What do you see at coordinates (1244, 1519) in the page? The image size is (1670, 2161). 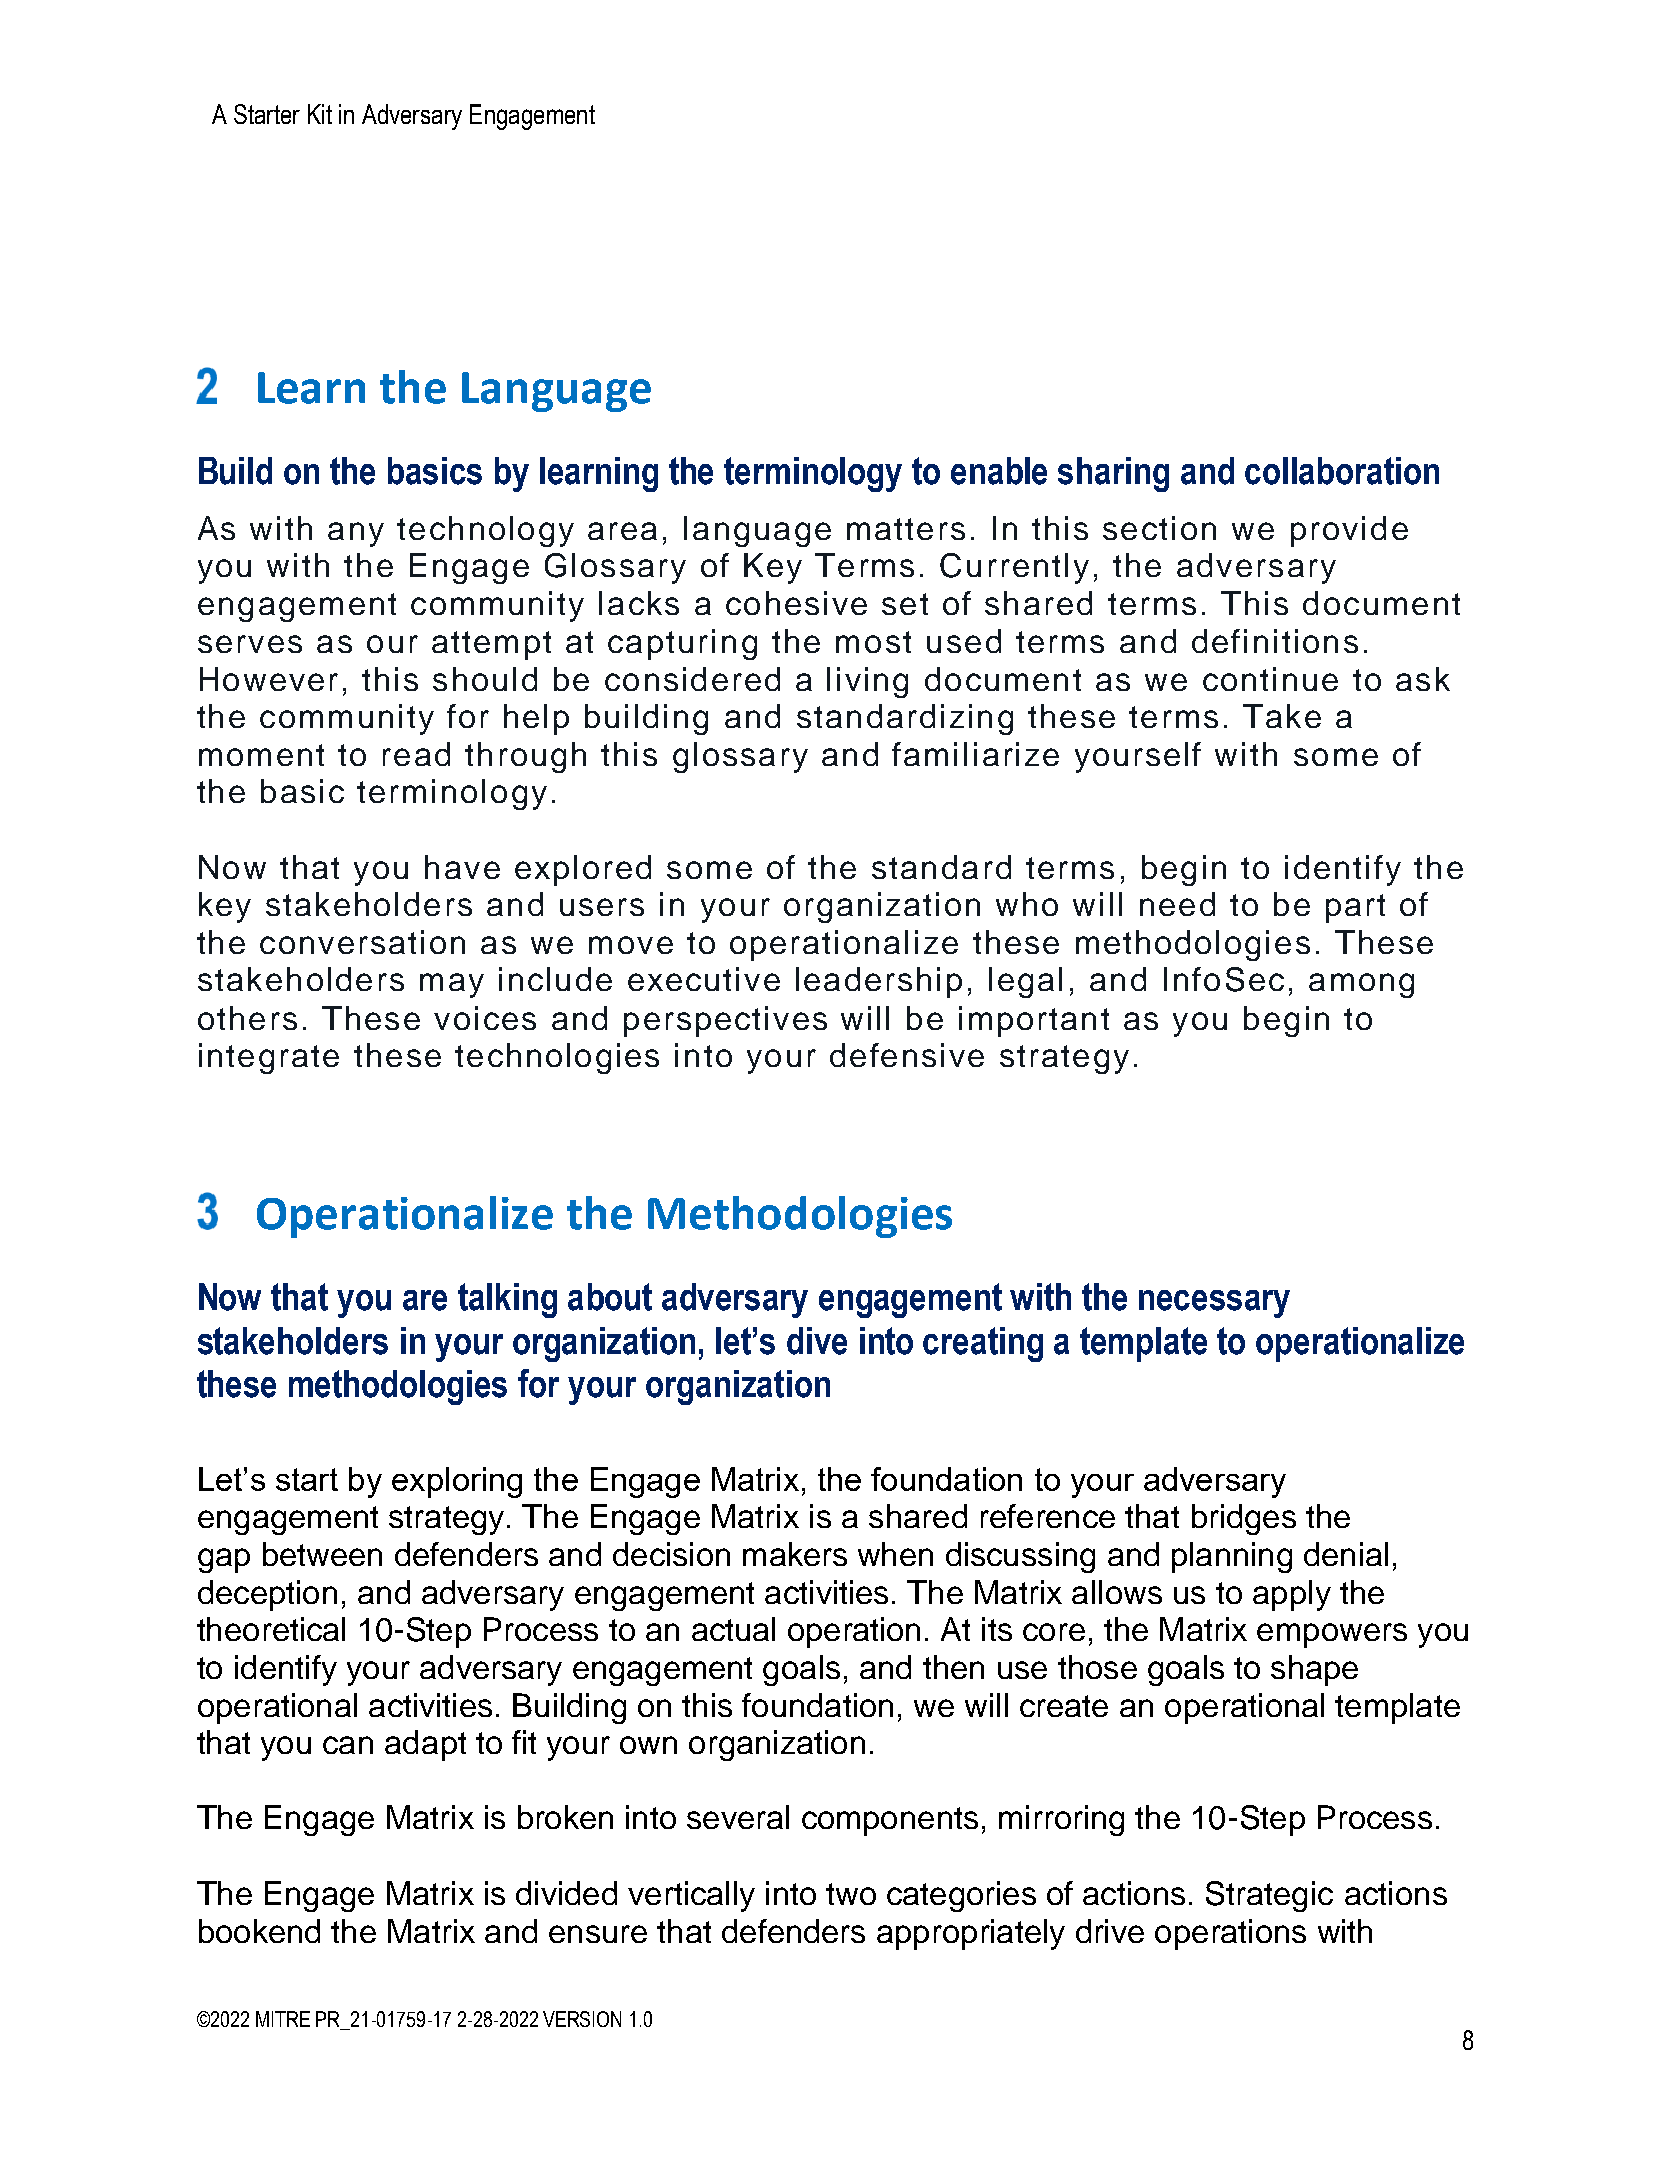 I see `bridges` at bounding box center [1244, 1519].
